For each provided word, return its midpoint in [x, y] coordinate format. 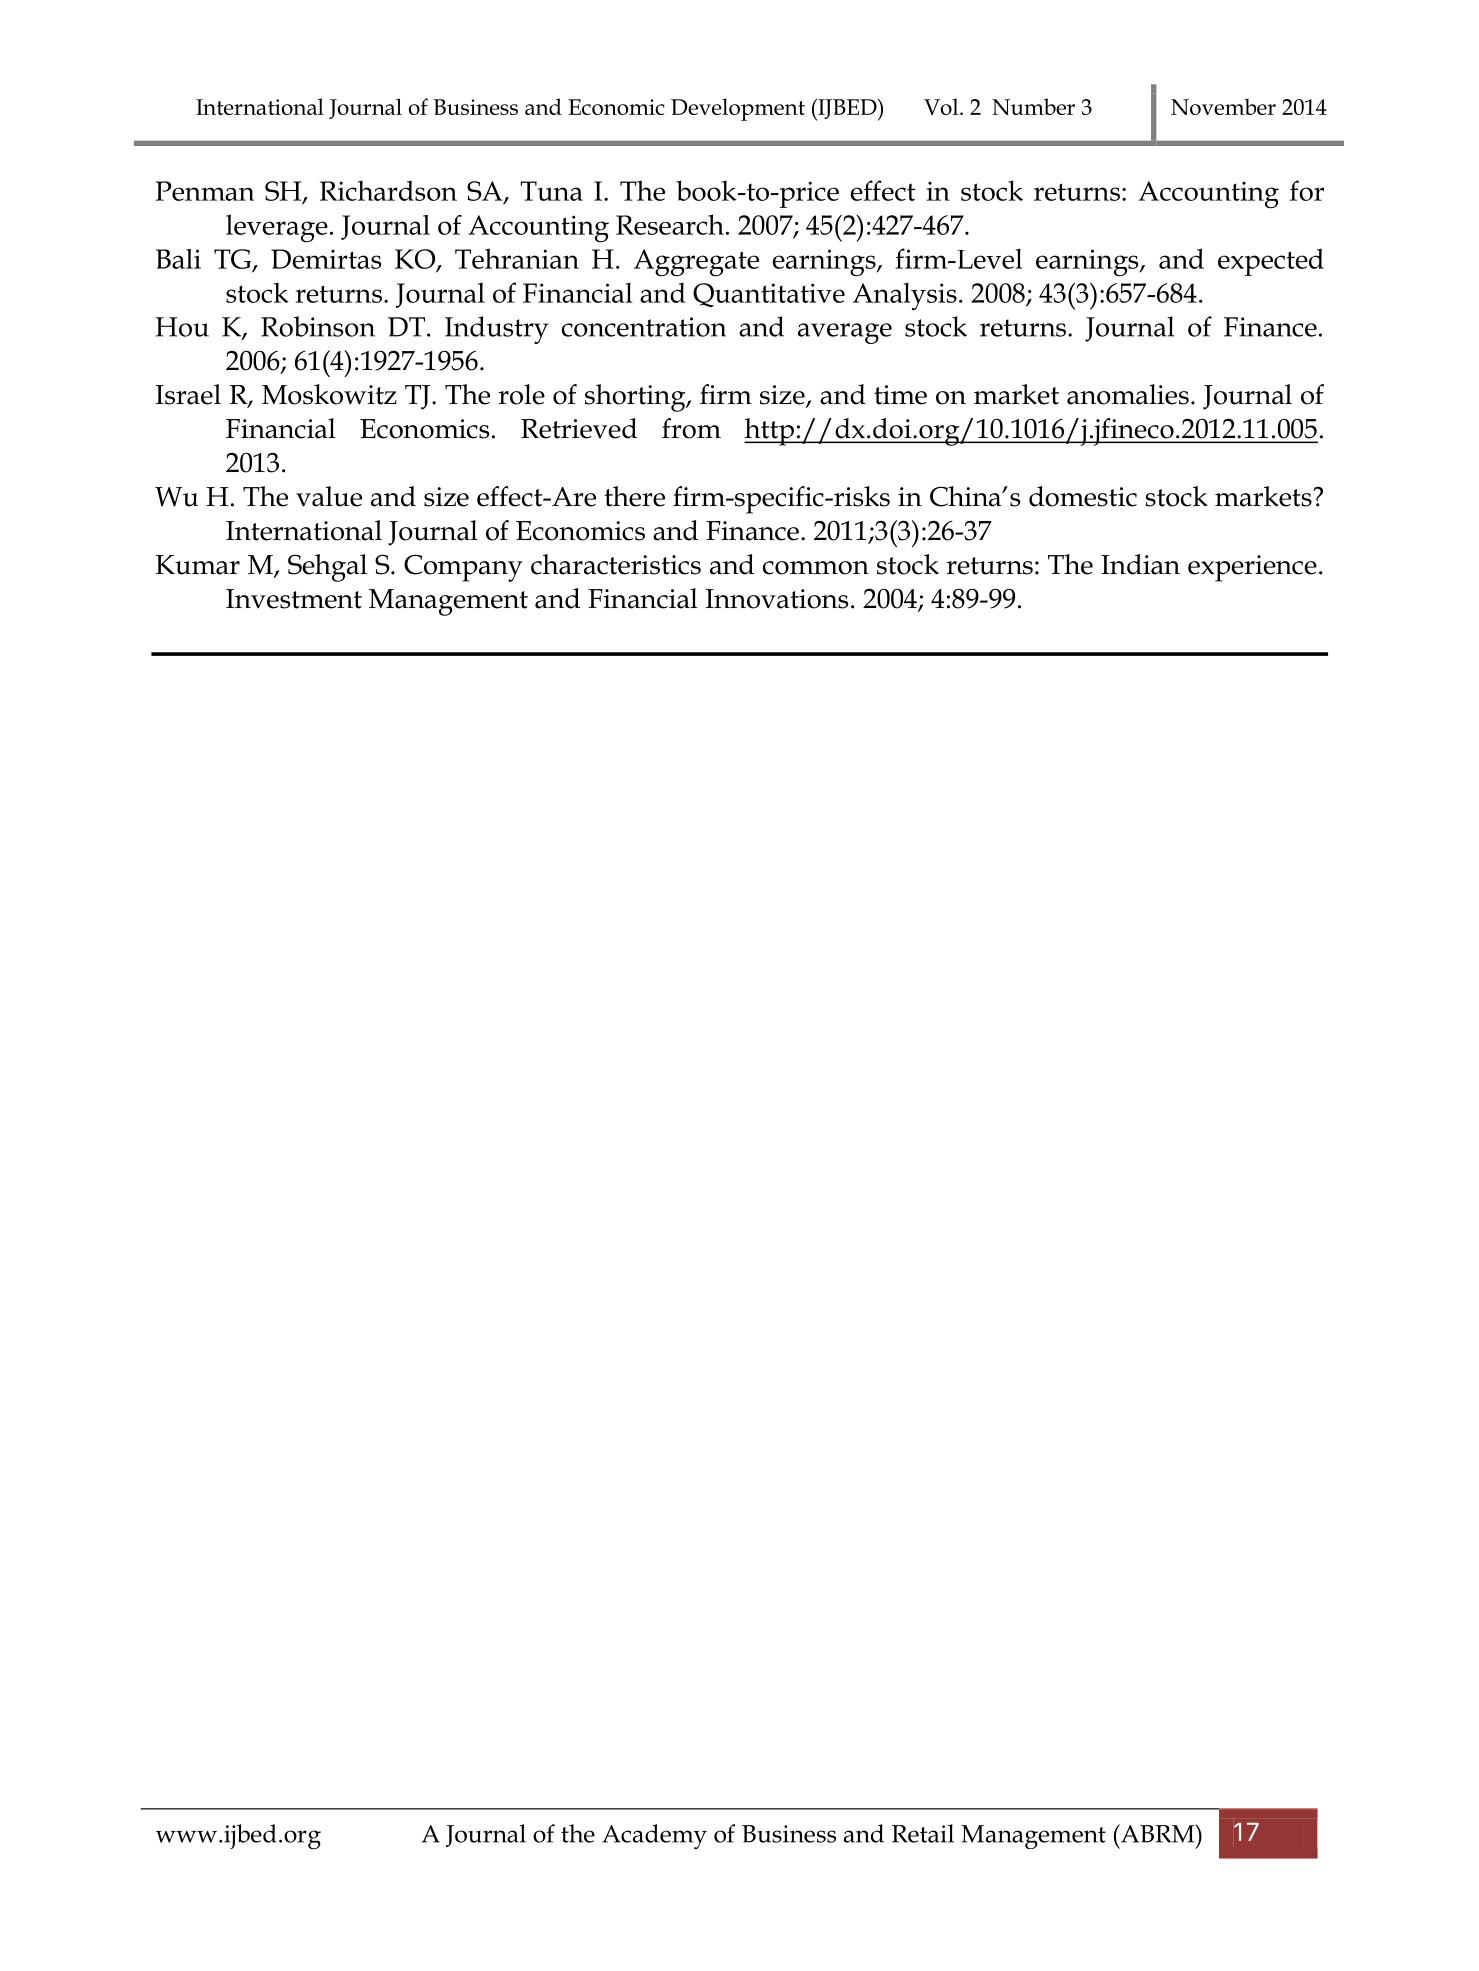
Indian [1140, 564]
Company [463, 568]
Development [738, 109]
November [1223, 106]
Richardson [388, 190]
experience [1252, 568]
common [816, 568]
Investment [294, 599]
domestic [1083, 496]
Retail [923, 1833]
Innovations [777, 599]
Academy [654, 1836]
